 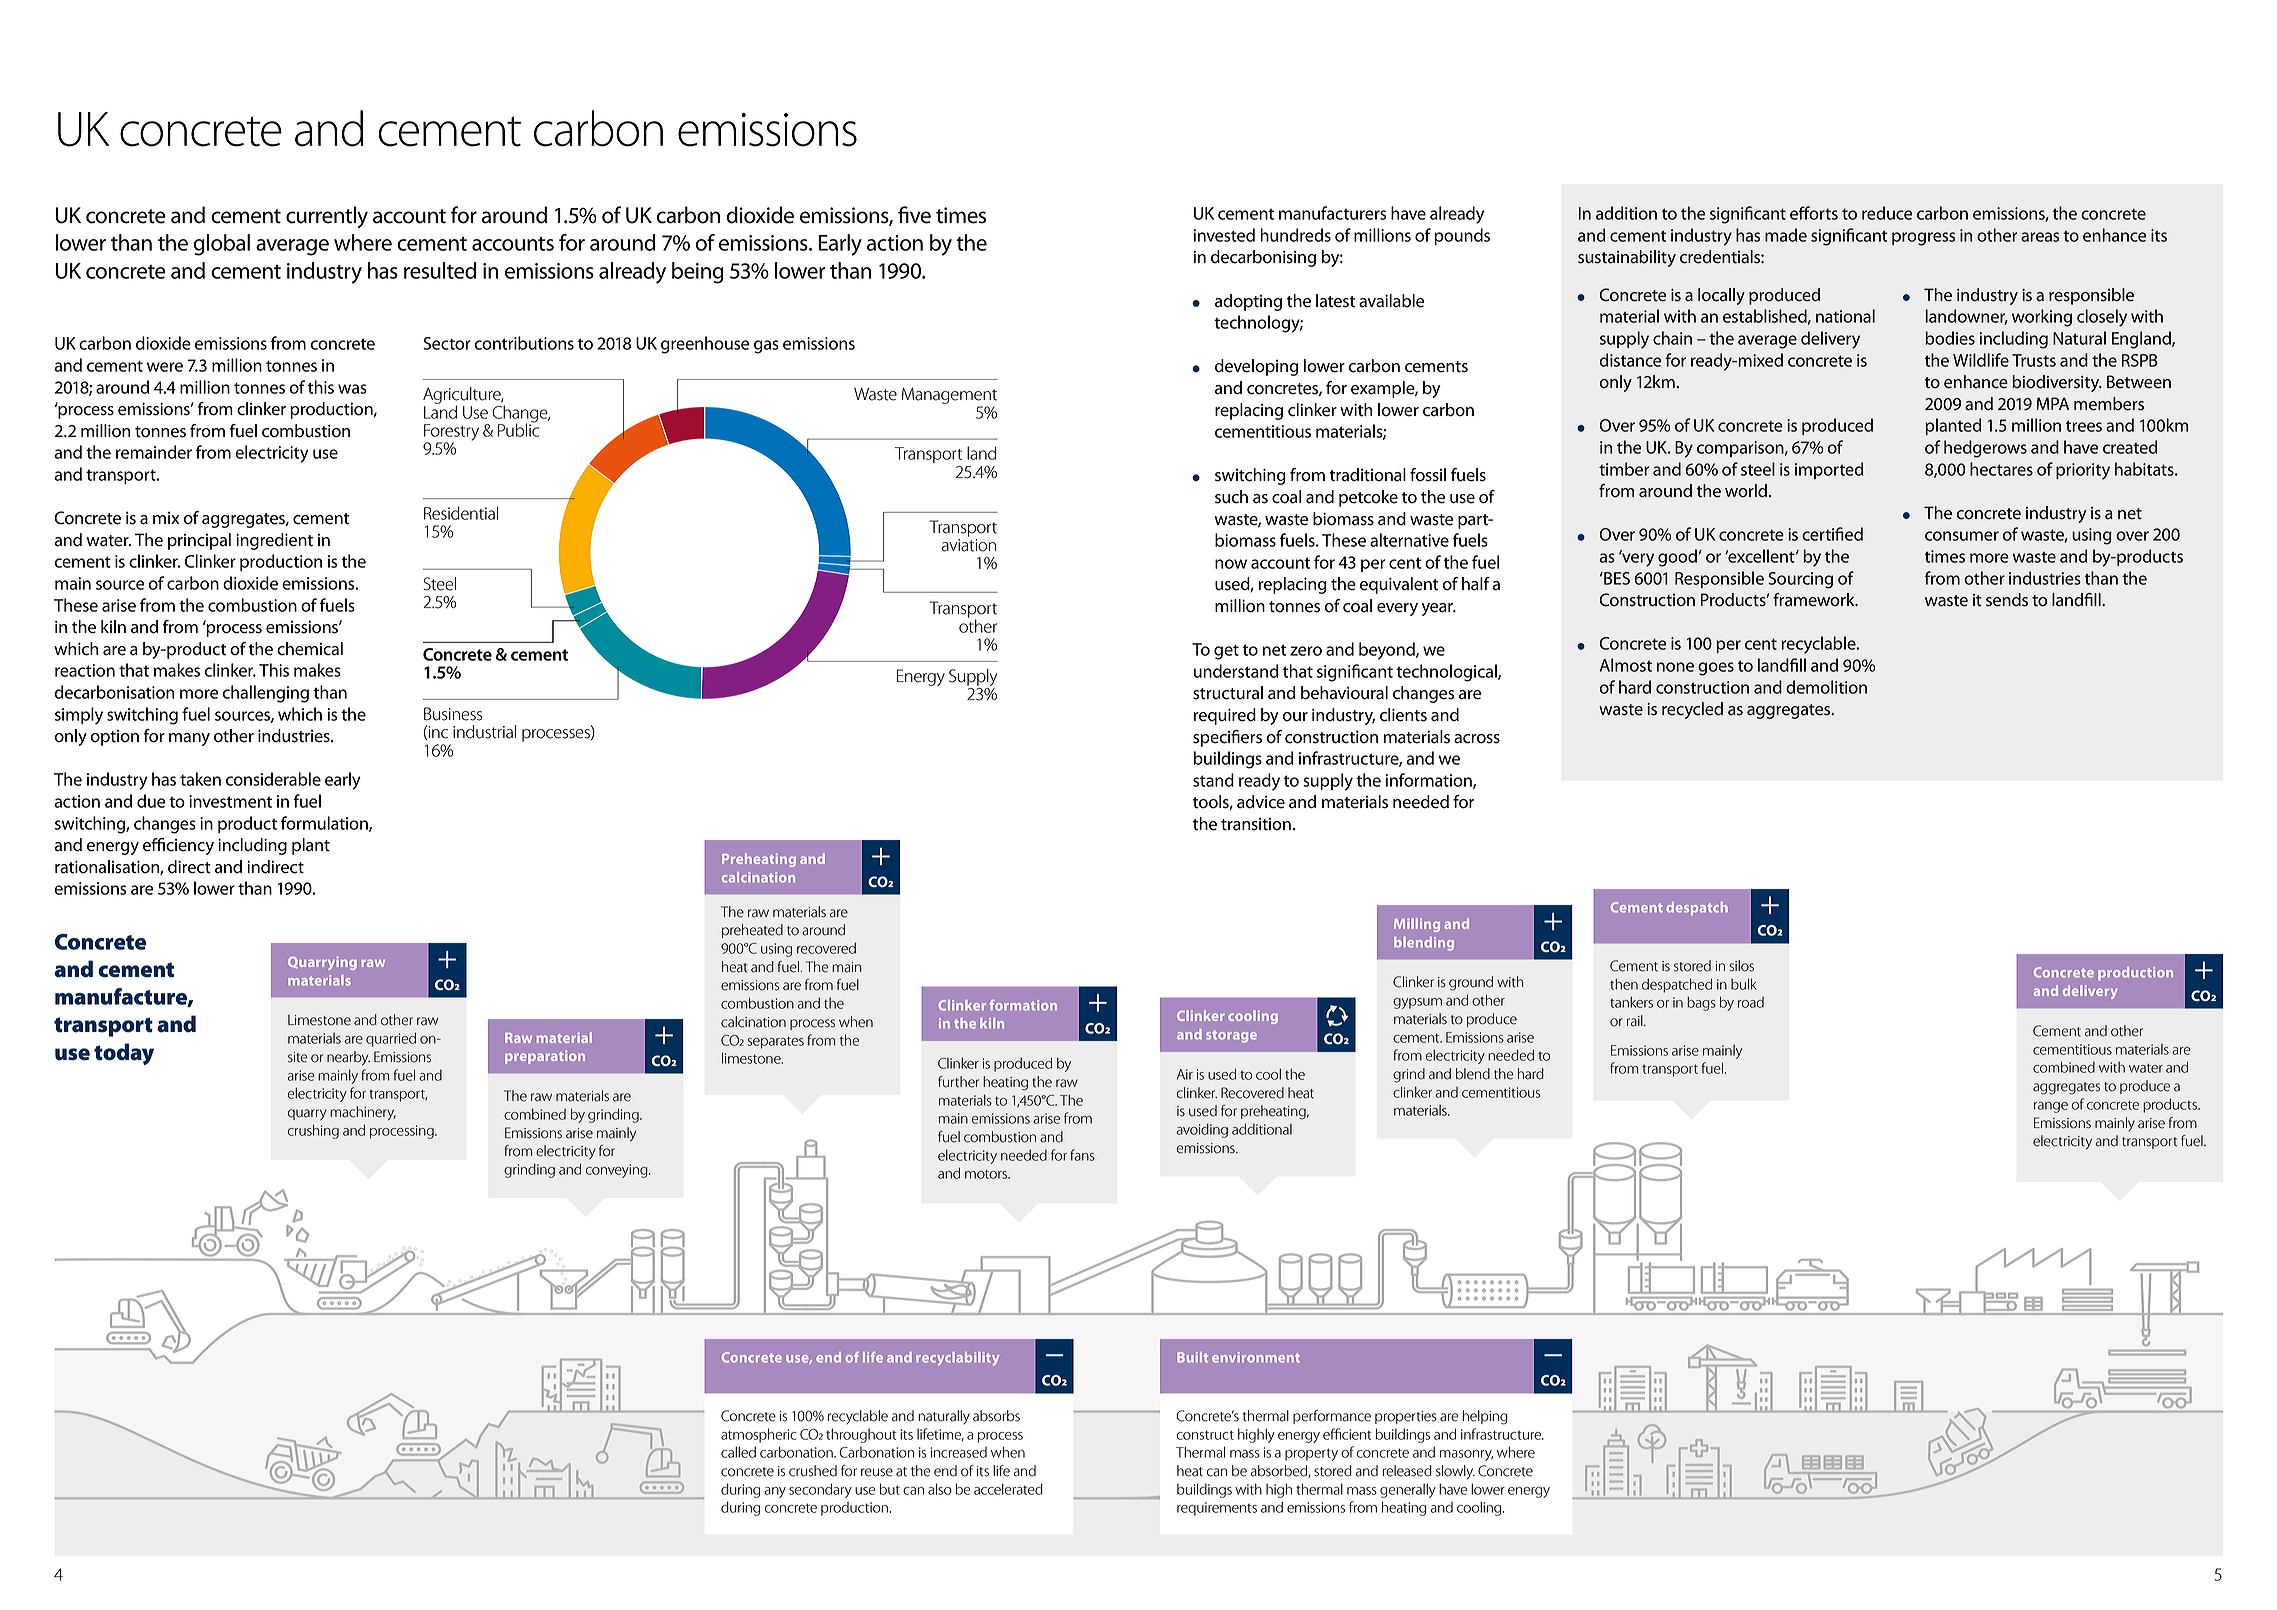 I want to click on accelerated, so click(x=1008, y=1489).
